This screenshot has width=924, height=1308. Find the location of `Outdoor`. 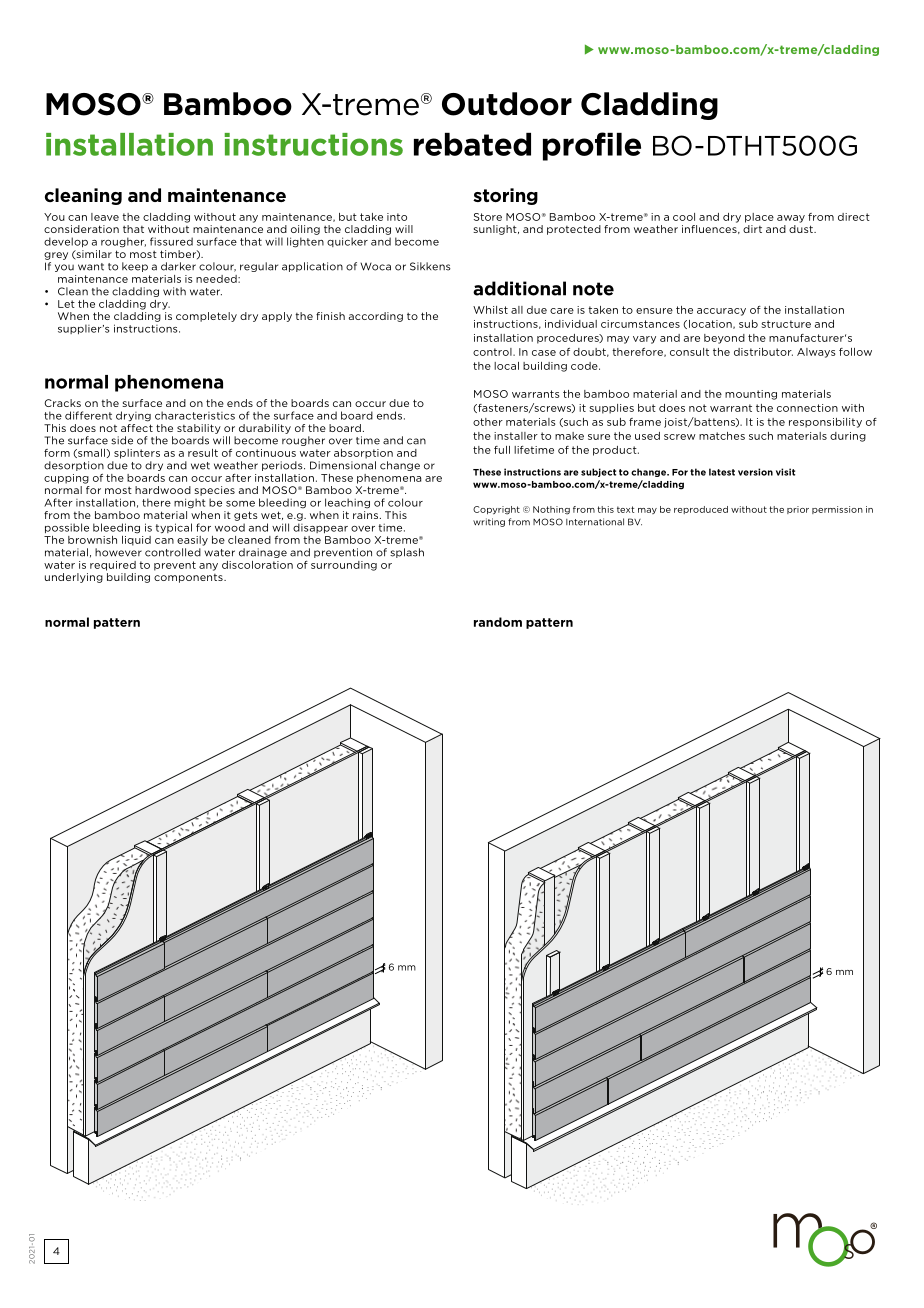

Outdoor is located at coordinates (507, 104).
